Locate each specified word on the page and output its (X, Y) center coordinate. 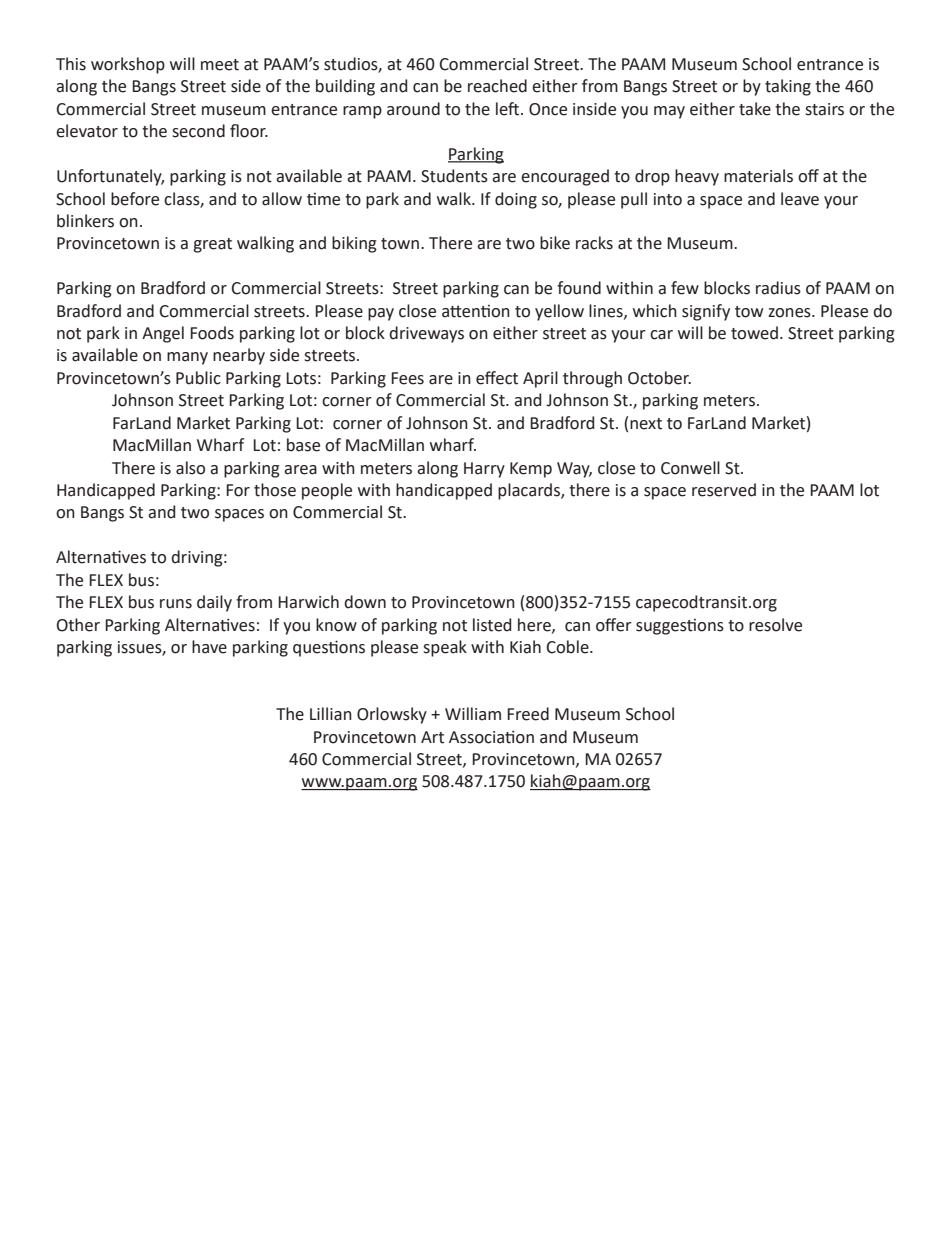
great (212, 245)
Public (198, 378)
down (365, 602)
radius (778, 288)
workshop (128, 65)
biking (354, 244)
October (659, 378)
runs (176, 604)
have (209, 647)
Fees (407, 378)
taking (788, 87)
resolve (775, 625)
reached (497, 86)
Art (432, 737)
